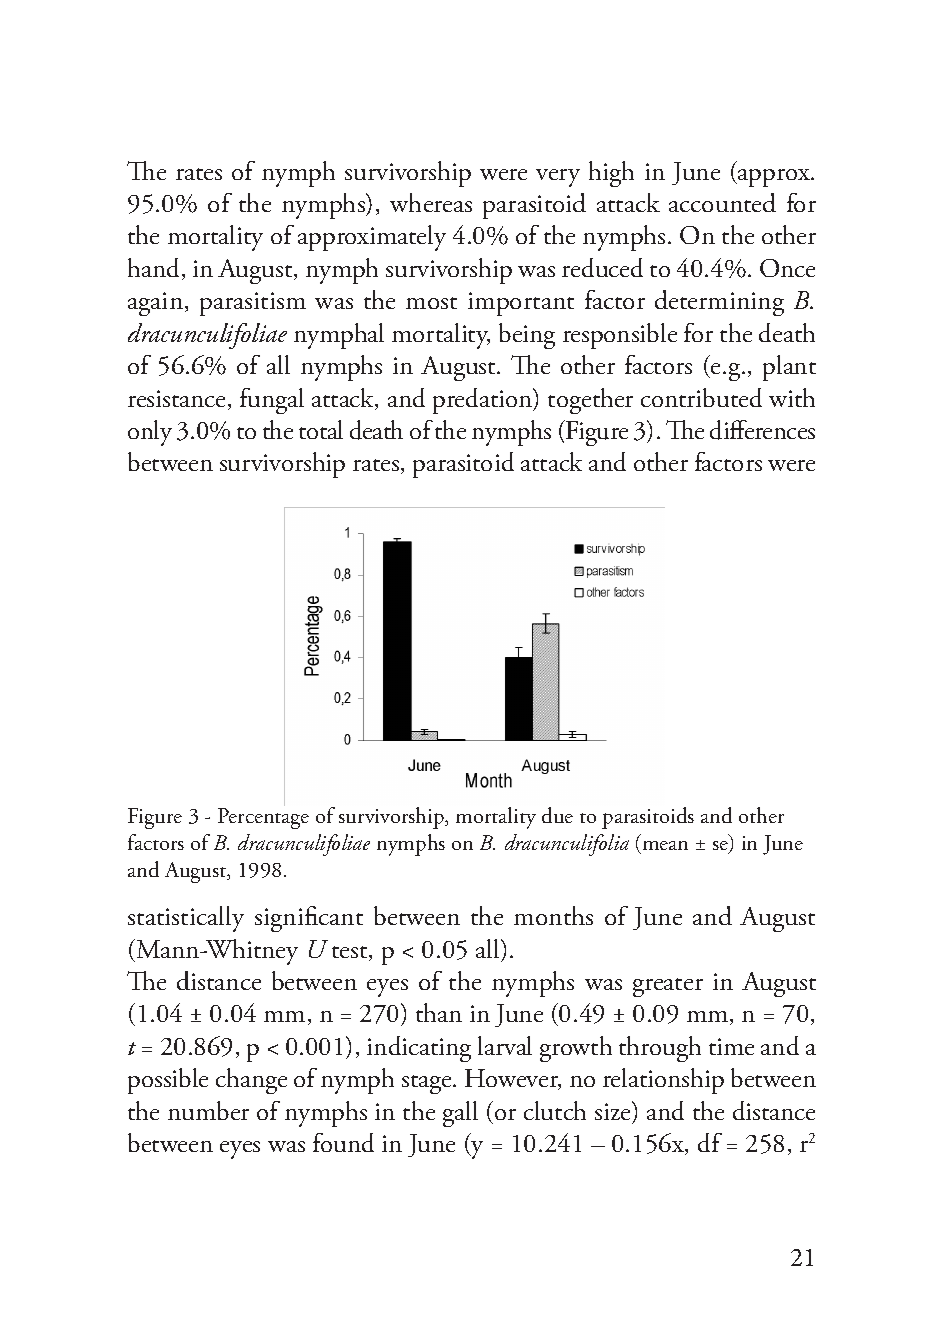 This page has height=1340, width=944. Describe the element at coordinates (557, 815) in the page. I see `due` at that location.
